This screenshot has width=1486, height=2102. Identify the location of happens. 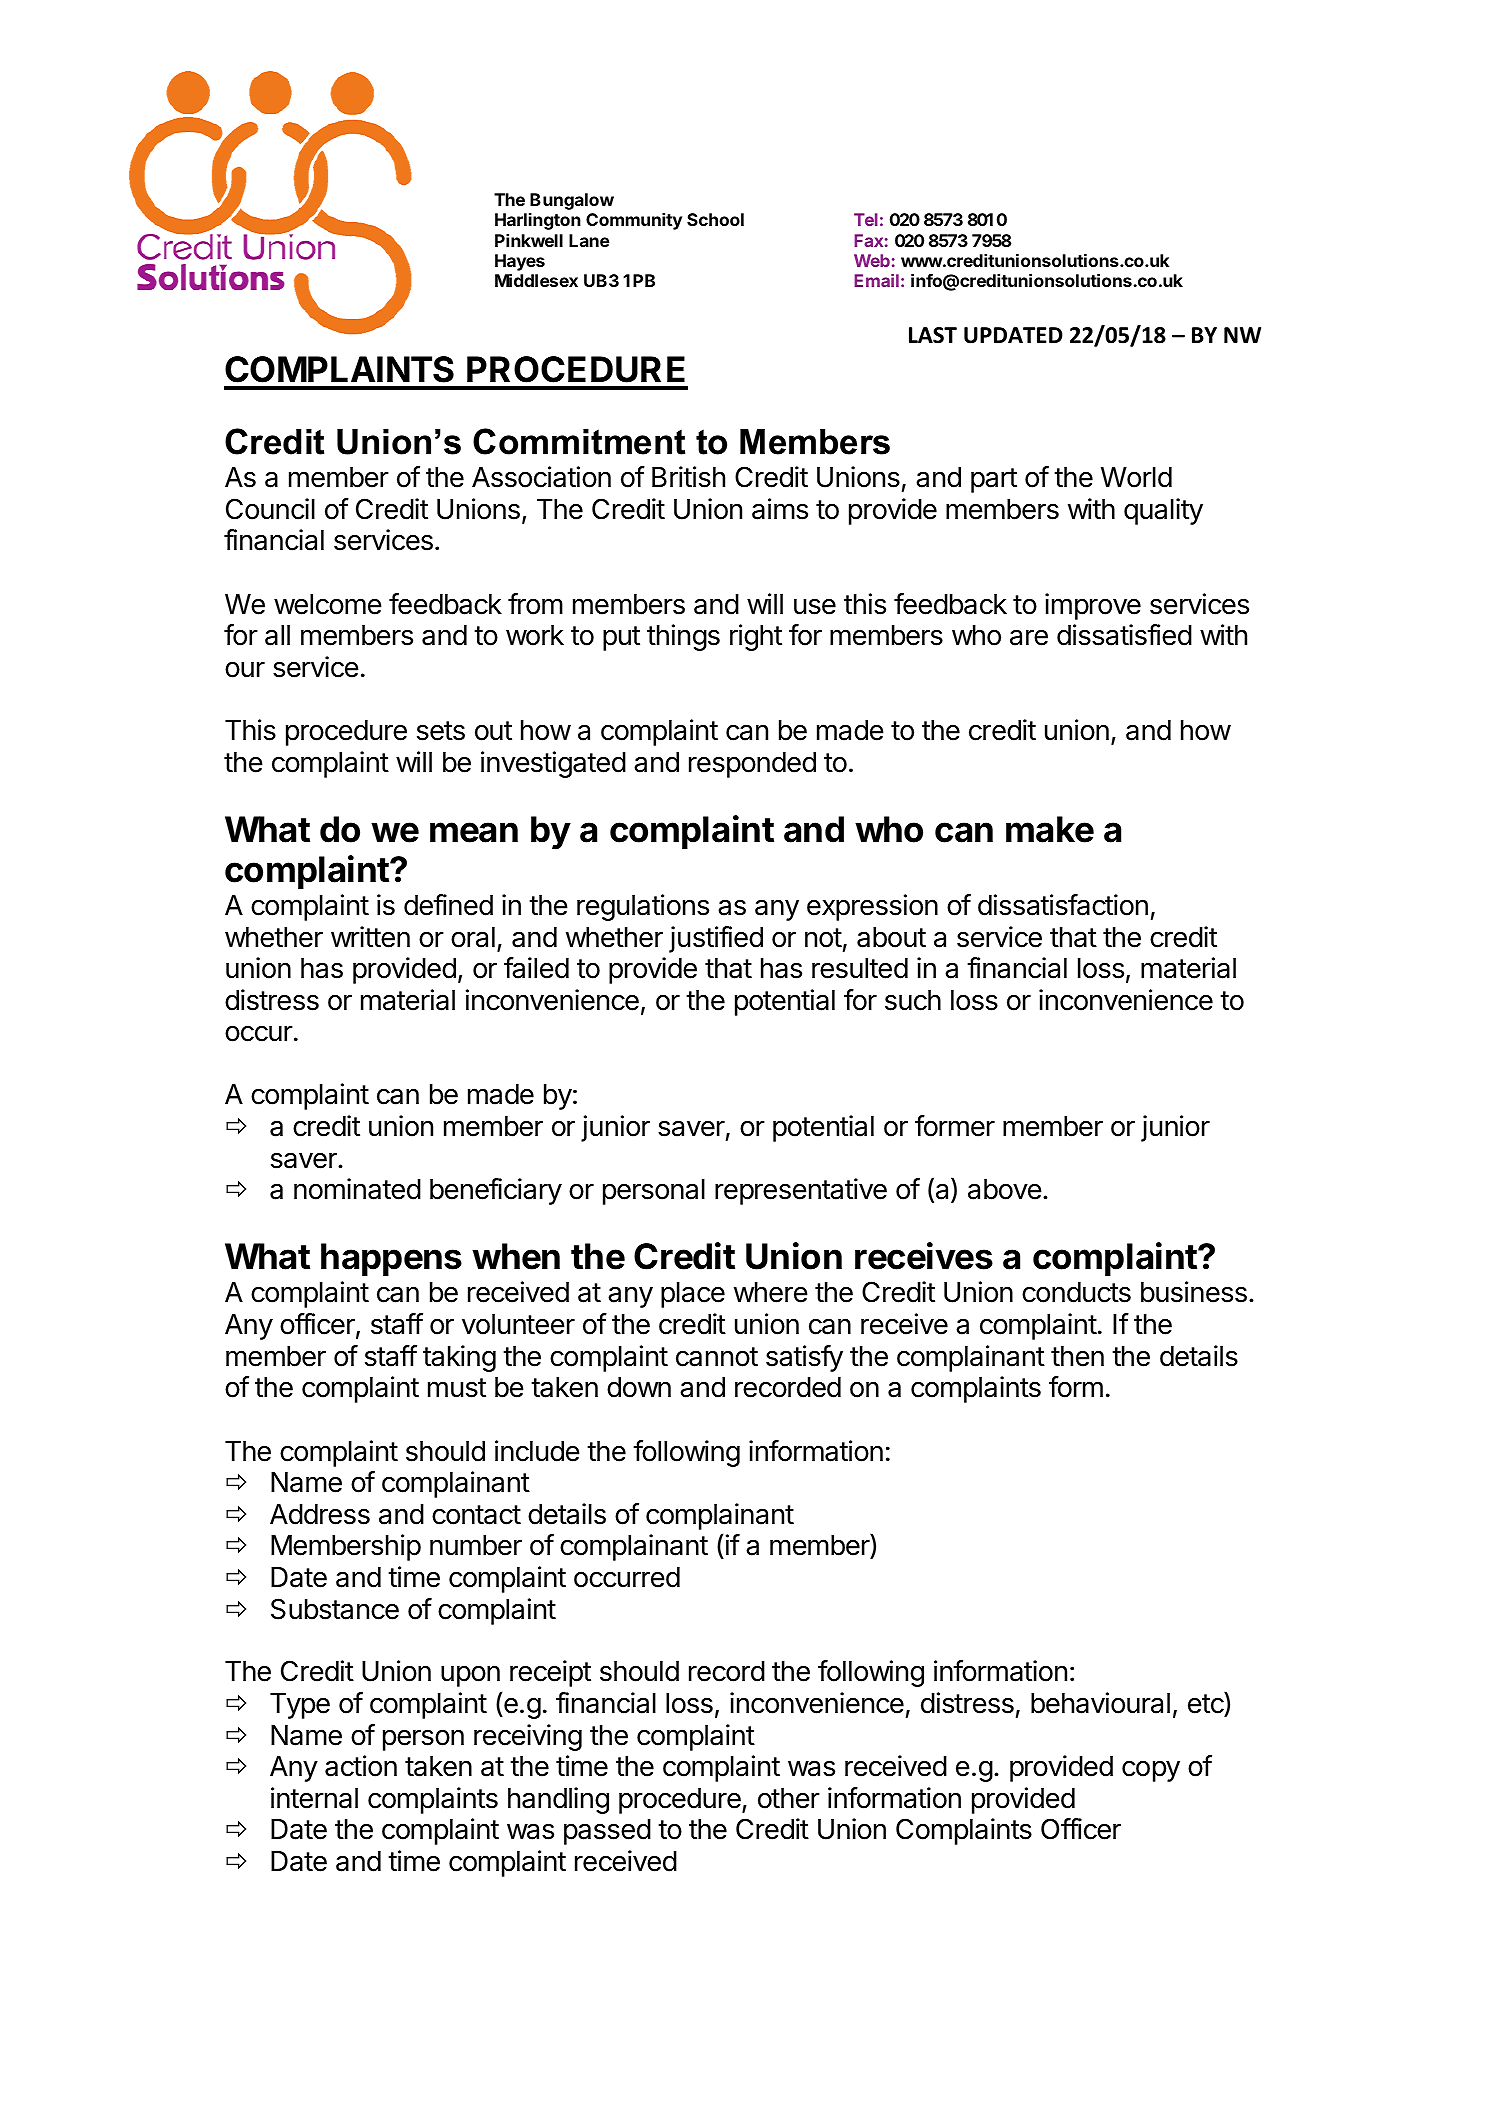
(391, 1259).
